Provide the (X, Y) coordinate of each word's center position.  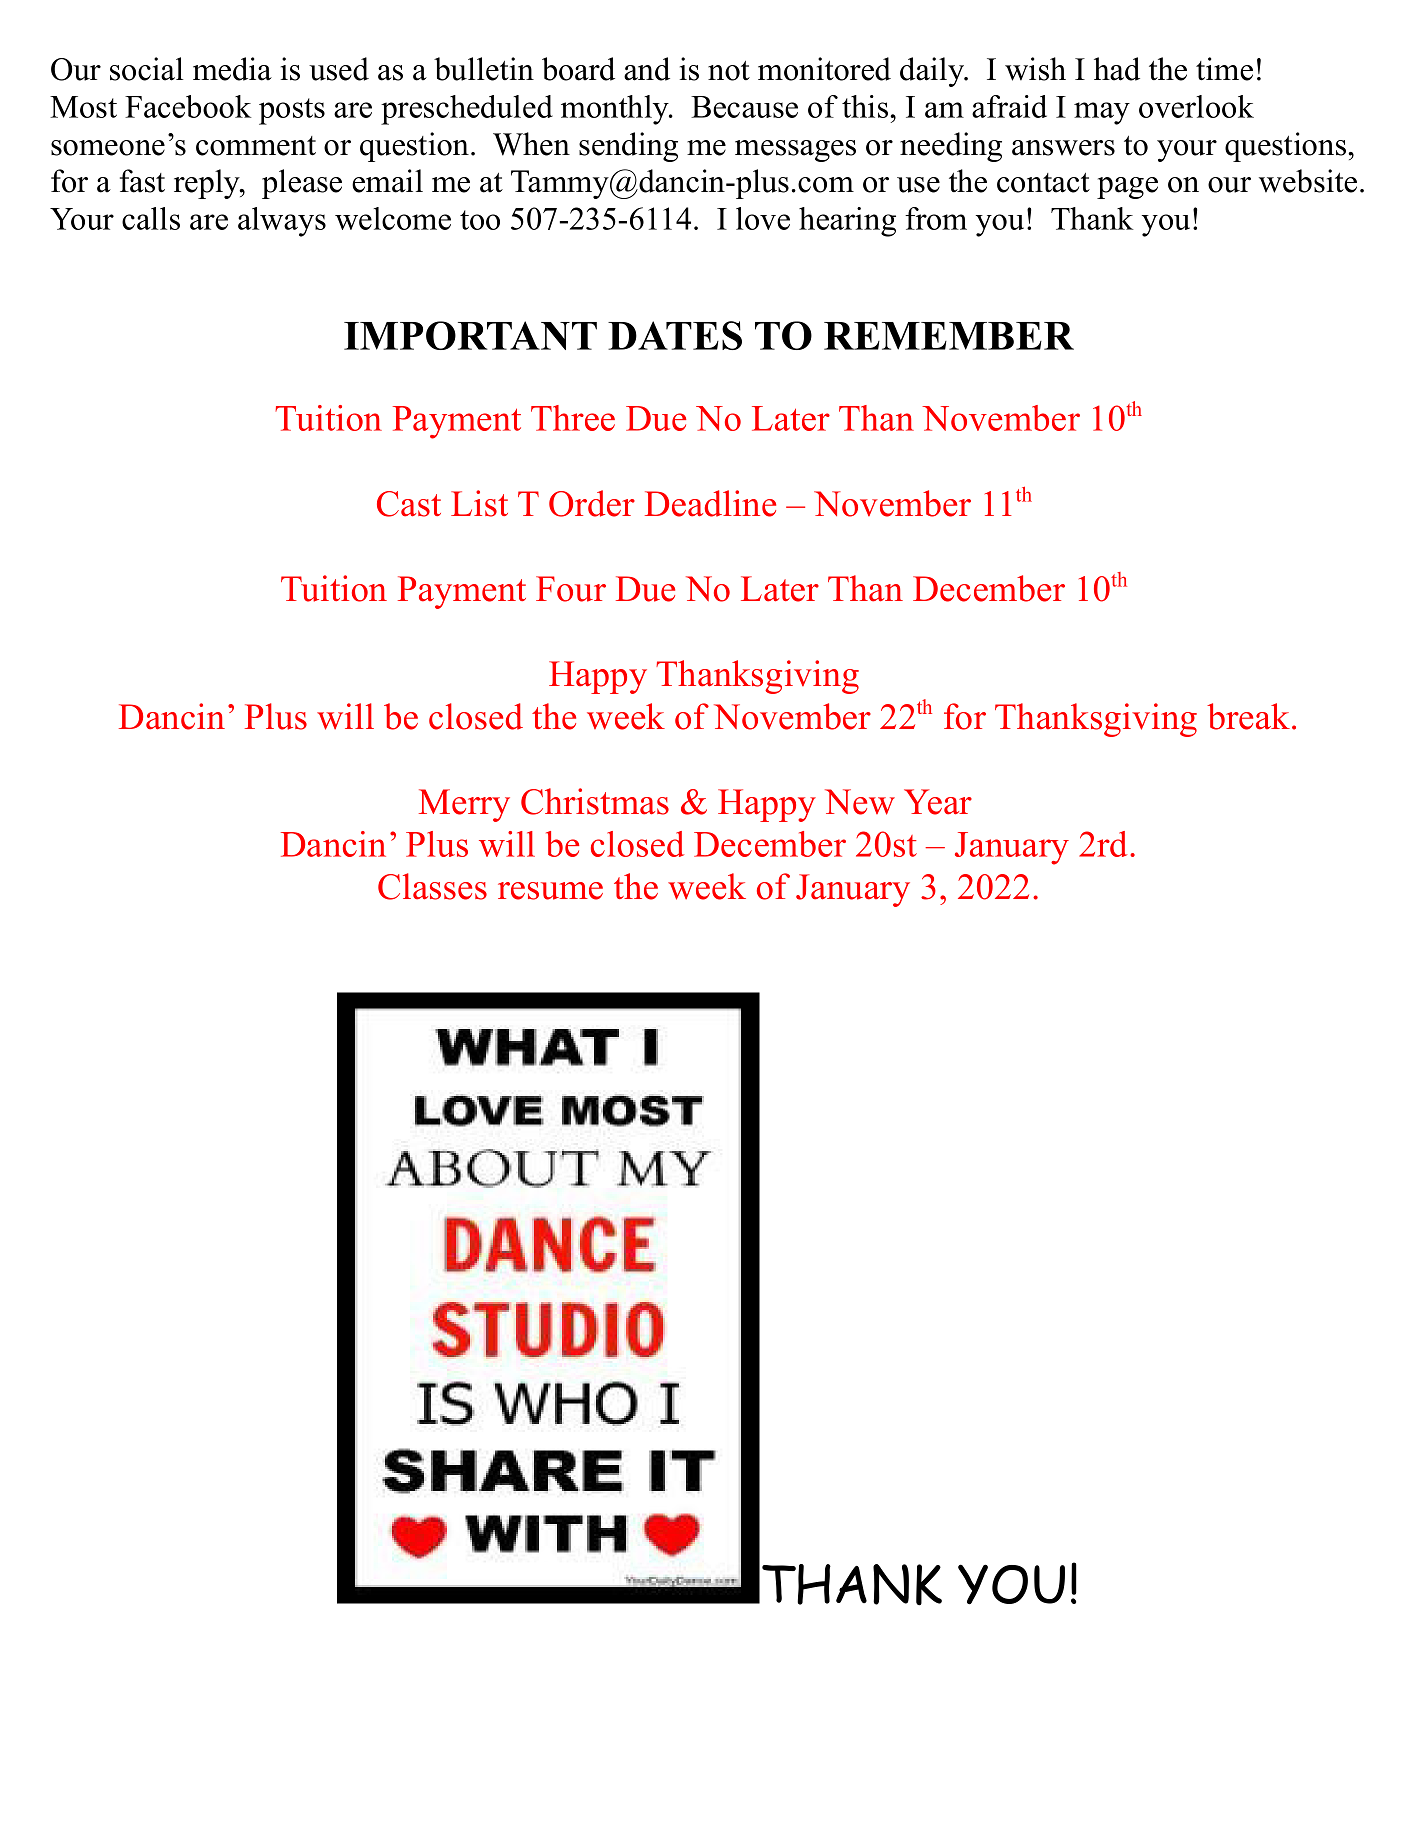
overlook (1196, 106)
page (1127, 188)
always (282, 222)
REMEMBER (949, 336)
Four (571, 589)
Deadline (710, 503)
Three (573, 418)
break (1248, 716)
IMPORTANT (470, 335)
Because (744, 107)
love (763, 218)
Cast (409, 504)
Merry (464, 805)
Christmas (595, 801)
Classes (432, 886)
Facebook (188, 106)
